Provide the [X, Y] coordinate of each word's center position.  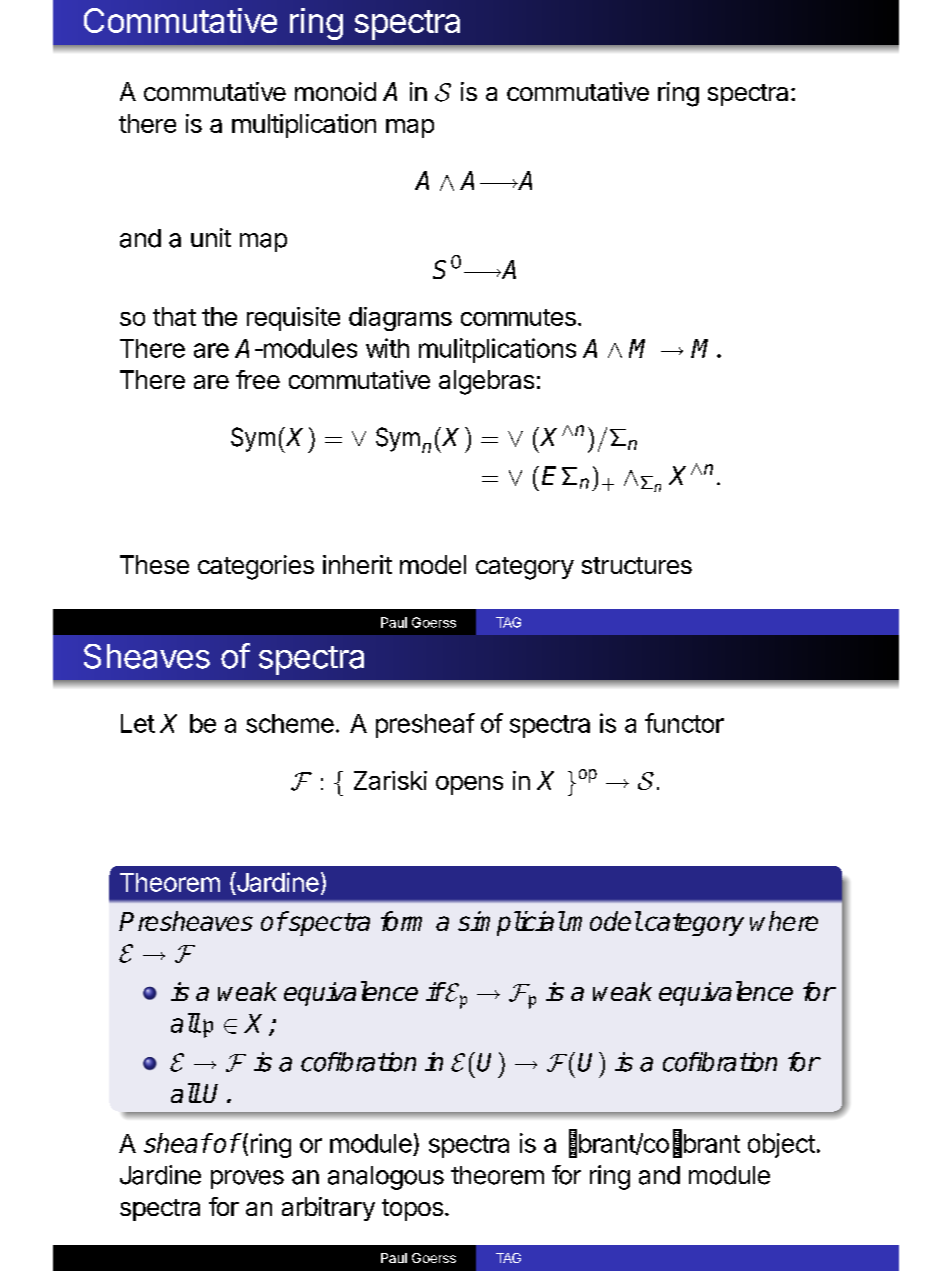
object [781, 1145]
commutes [518, 317]
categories [256, 567]
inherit [357, 564]
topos [412, 1210]
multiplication [304, 126]
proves [247, 1179]
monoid [335, 91]
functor [684, 723]
